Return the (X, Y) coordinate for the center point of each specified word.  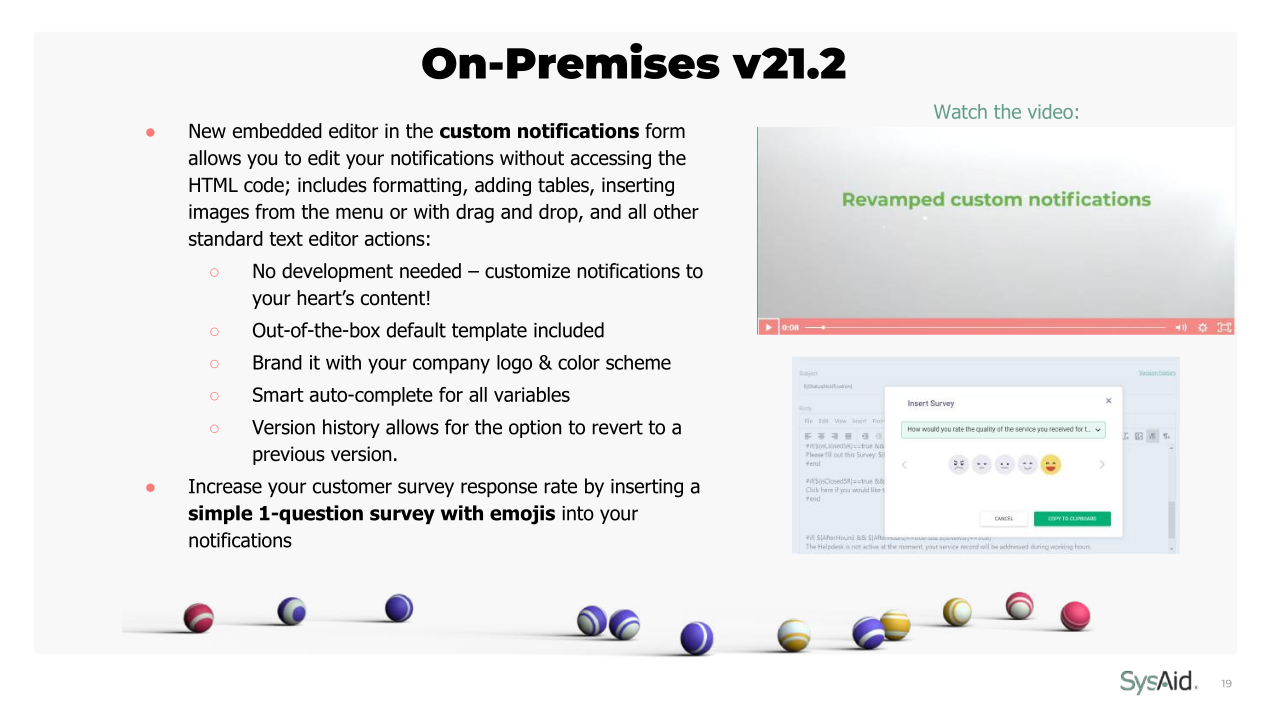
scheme (638, 362)
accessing (611, 159)
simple (220, 514)
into (578, 513)
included (569, 330)
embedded (277, 131)
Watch (960, 111)
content (393, 298)
